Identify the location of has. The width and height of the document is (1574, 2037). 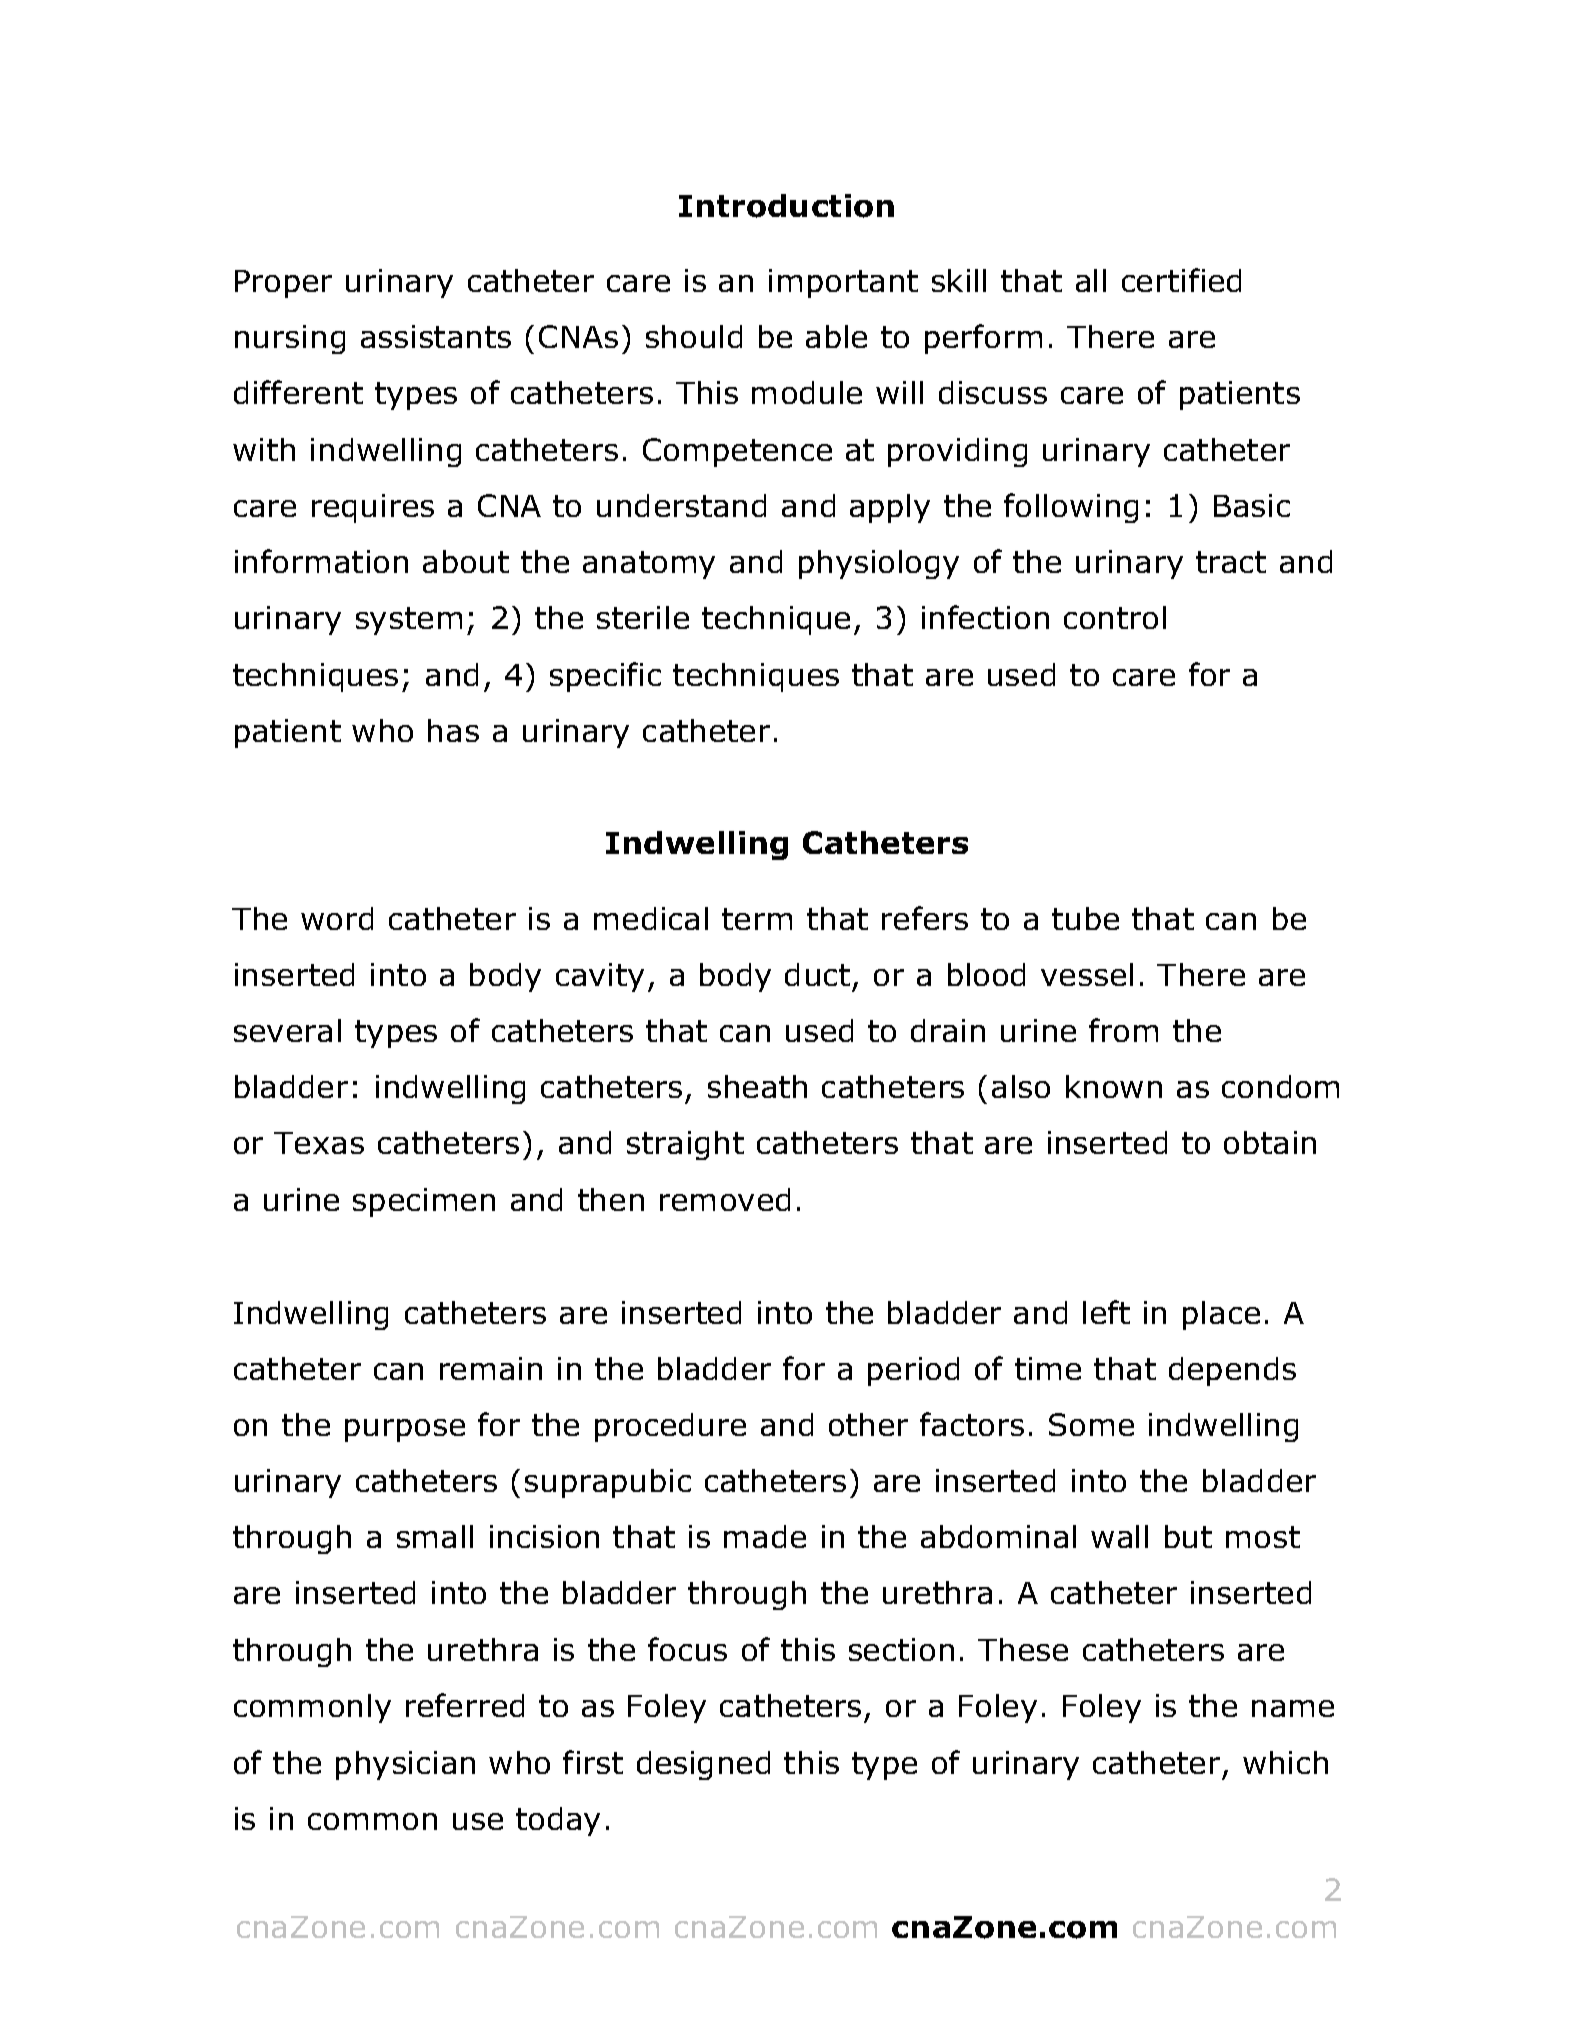
(453, 730).
